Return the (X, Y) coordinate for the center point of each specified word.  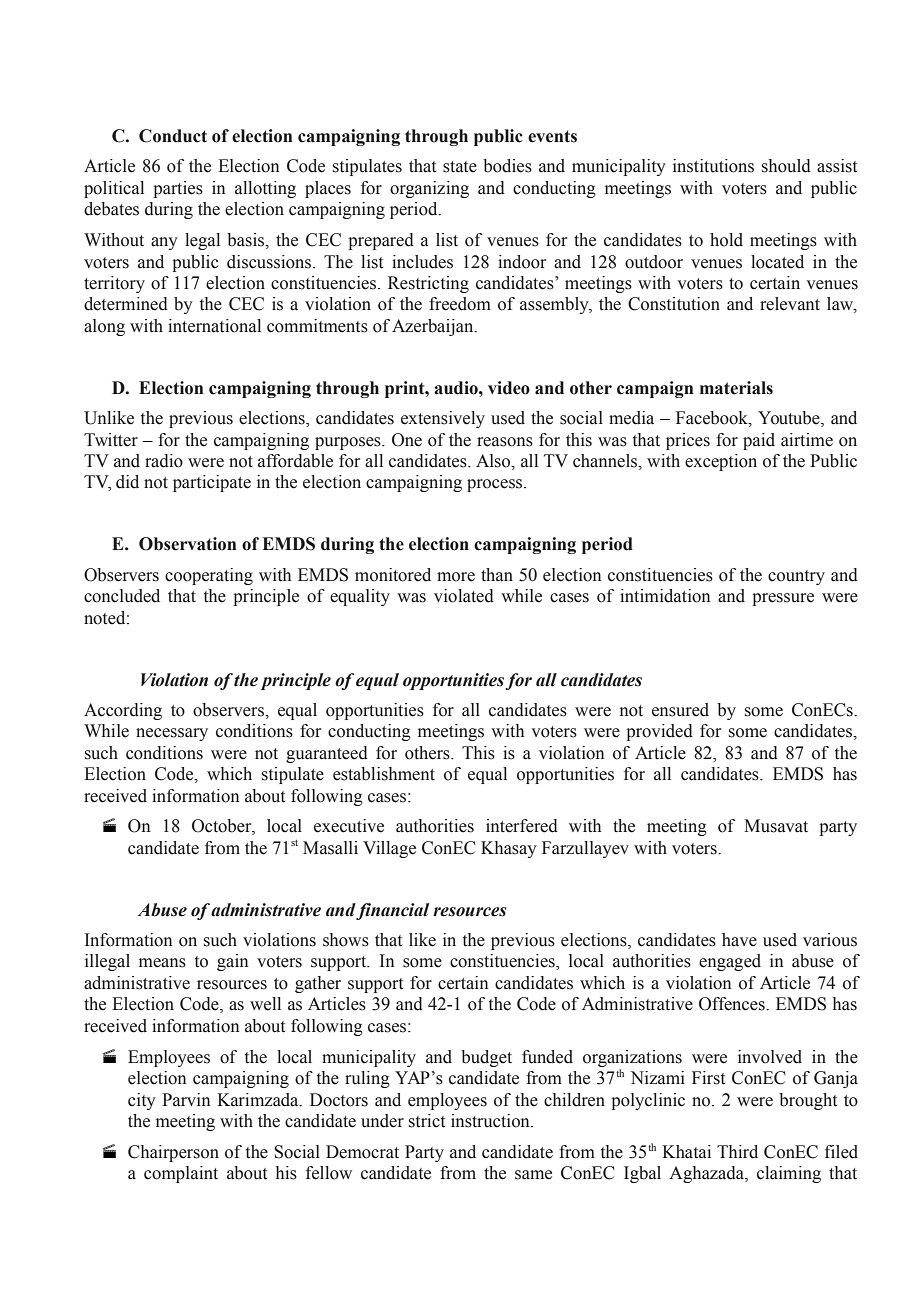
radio (164, 461)
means (162, 963)
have (739, 940)
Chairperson (173, 1153)
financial (392, 911)
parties (178, 189)
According (123, 711)
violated (464, 596)
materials (736, 388)
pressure (783, 599)
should (786, 166)
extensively (443, 419)
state (460, 167)
